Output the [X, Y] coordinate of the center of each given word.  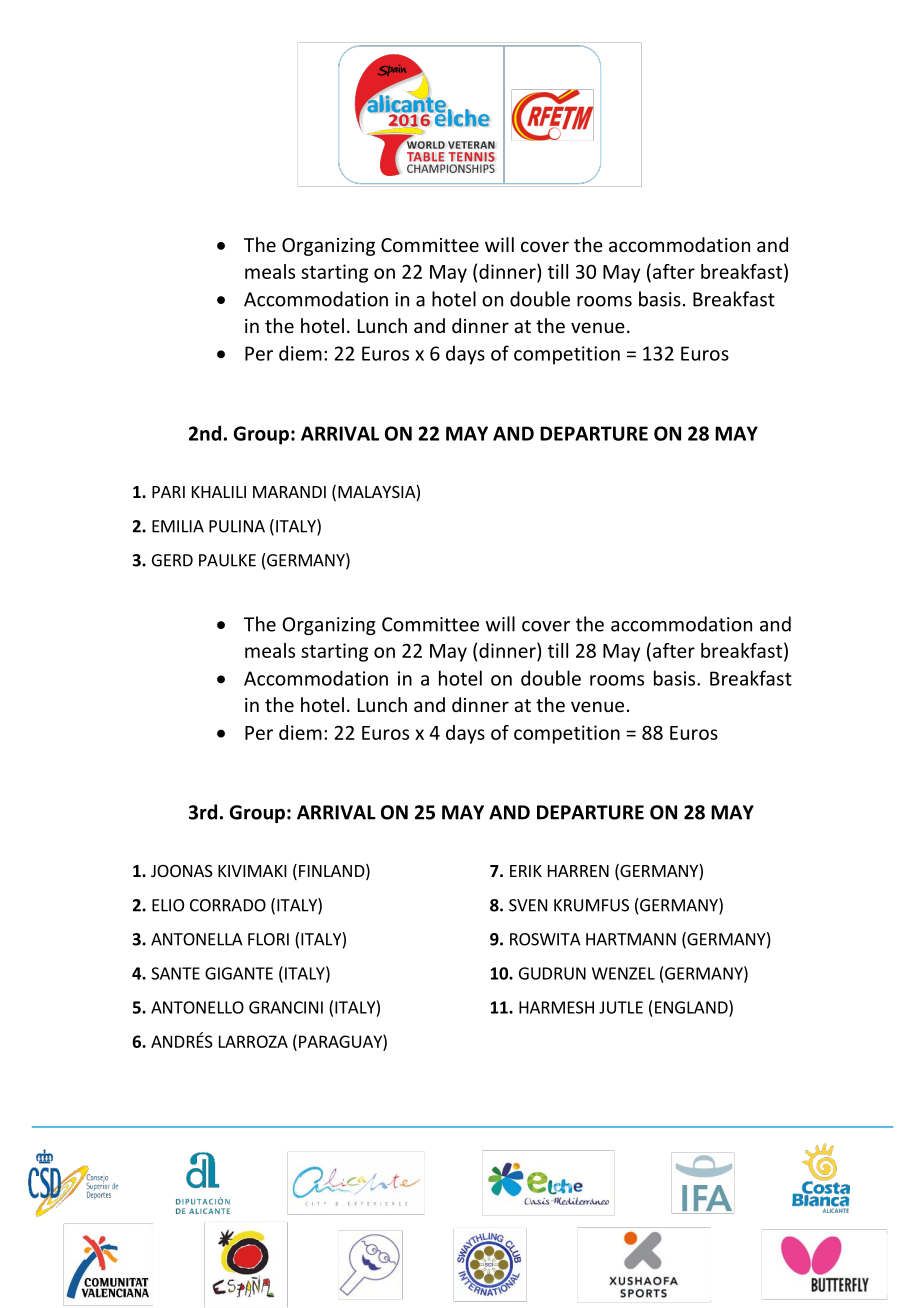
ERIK [526, 871]
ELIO [168, 905]
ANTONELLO [197, 1007]
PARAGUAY [341, 1041]
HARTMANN [631, 939]
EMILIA [178, 526]
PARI [168, 492]
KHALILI [219, 492]
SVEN [528, 905]
